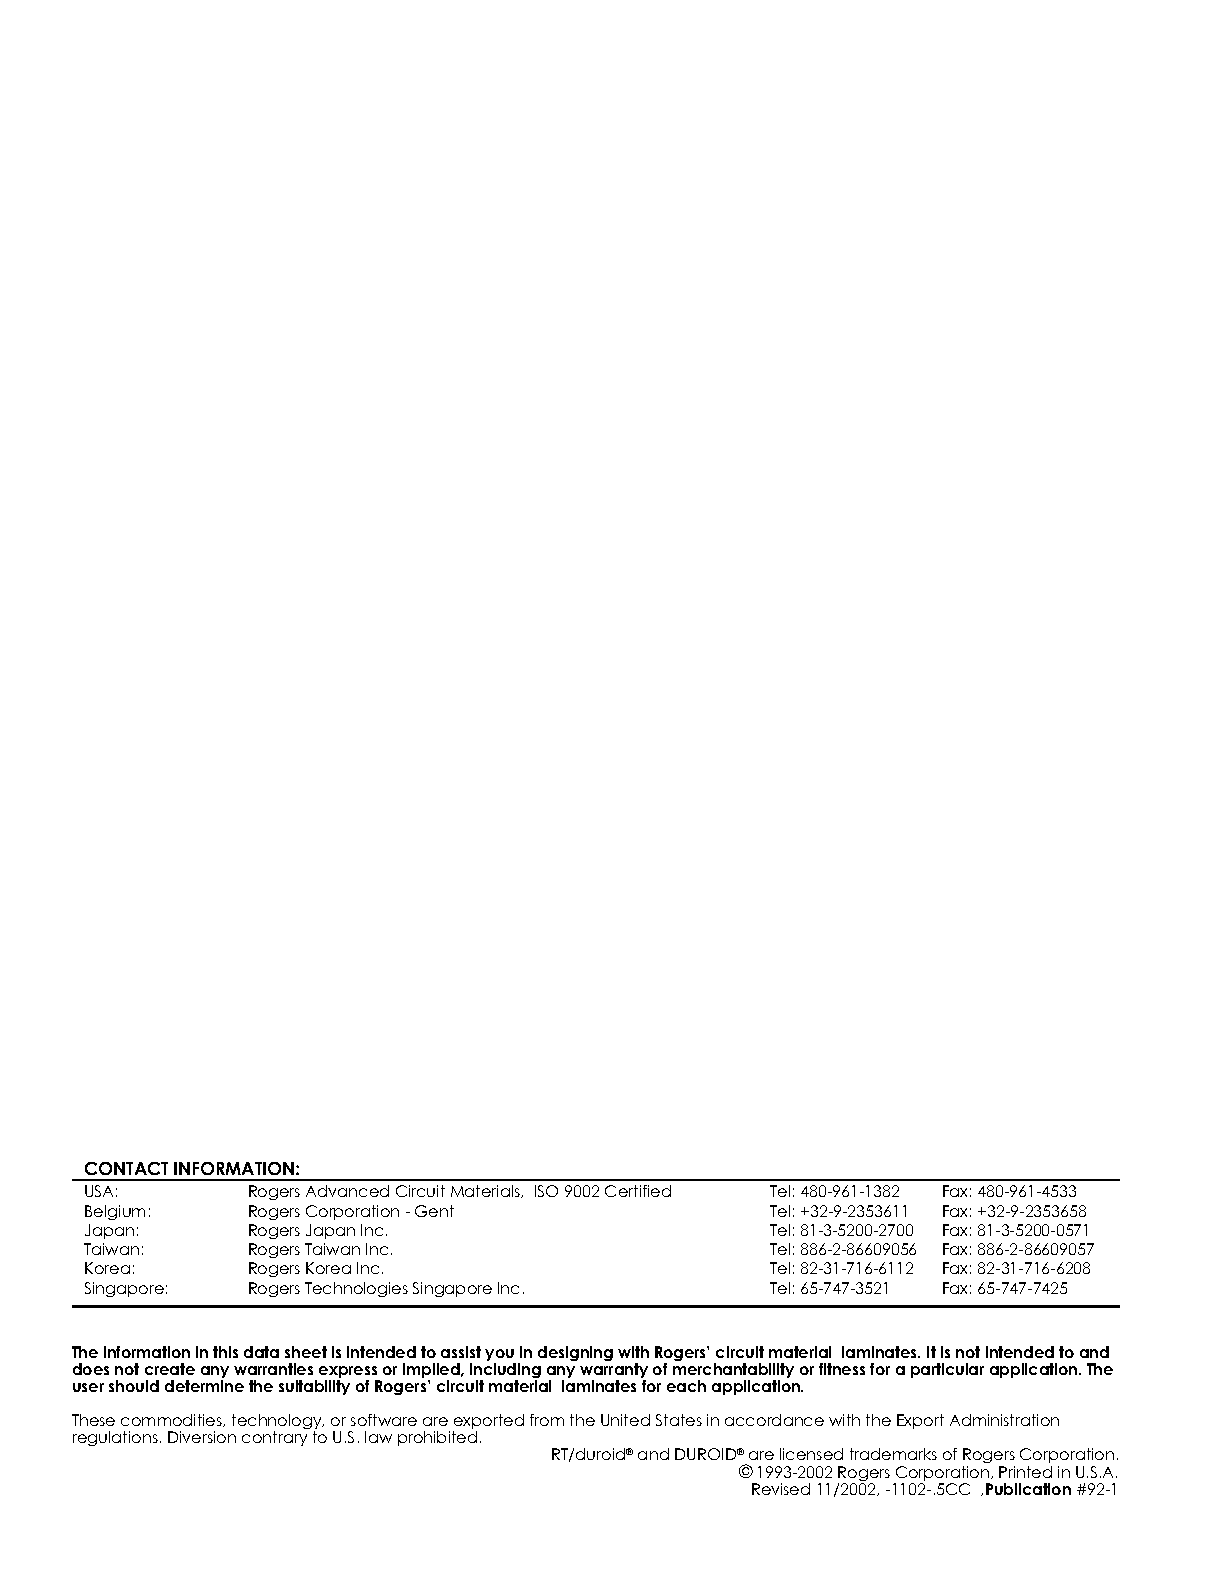  Describe the element at coordinates (505, 1372) in the image. I see `including` at that location.
